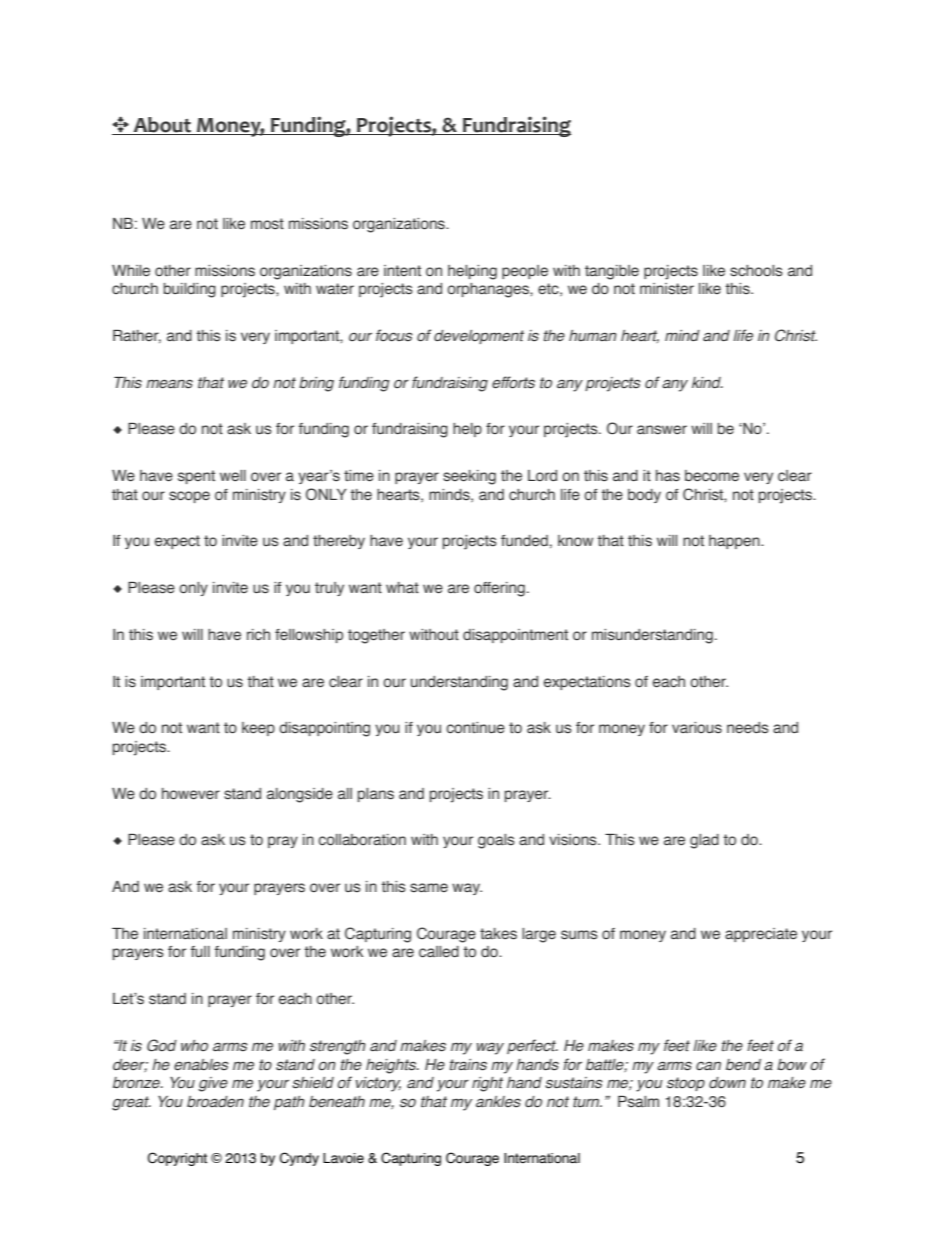  Describe the element at coordinates (402, 270) in the screenshot. I see `intent` at that location.
